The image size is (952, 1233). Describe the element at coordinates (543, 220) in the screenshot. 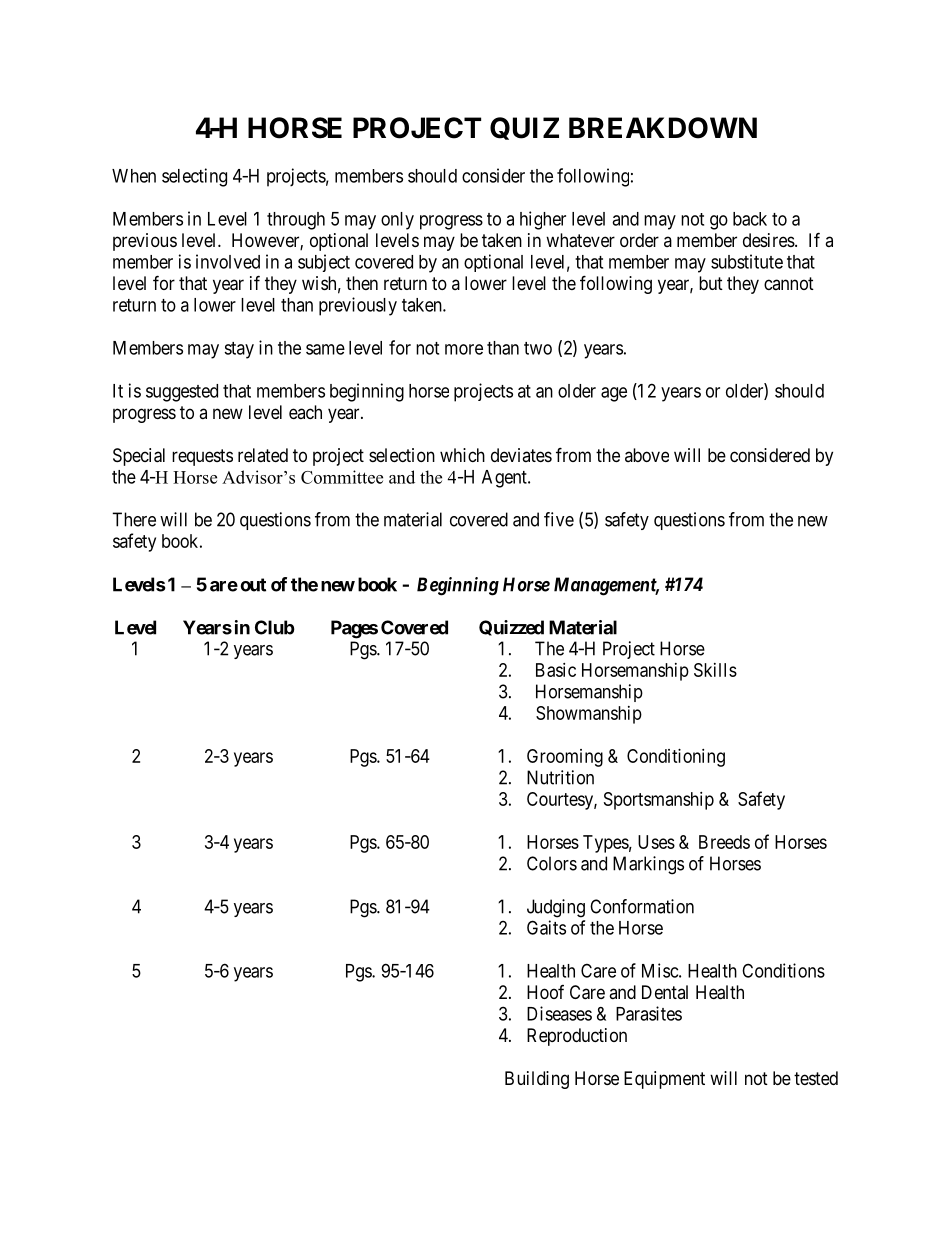

I see `higher` at that location.
